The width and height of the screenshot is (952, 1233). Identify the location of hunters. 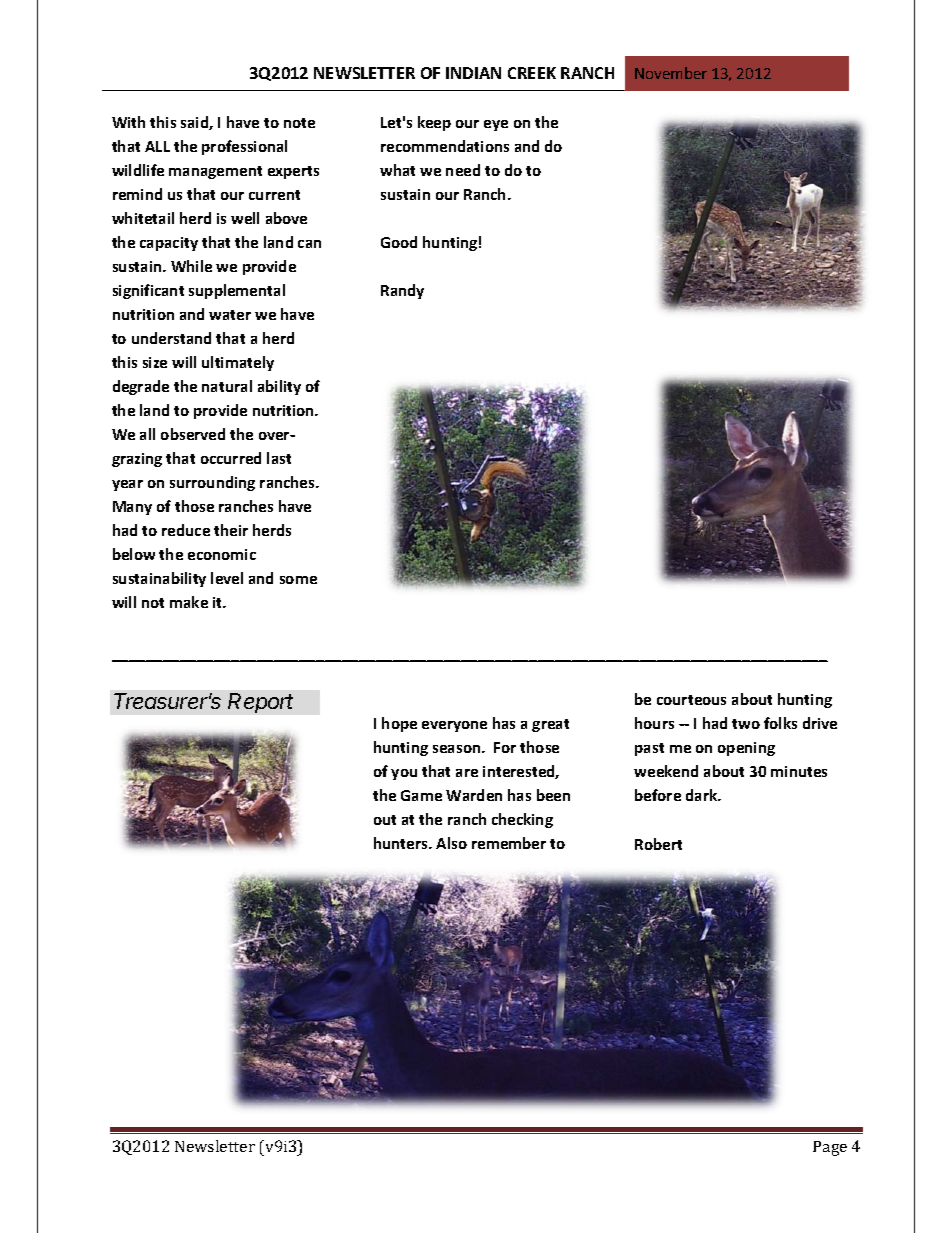
(402, 843).
